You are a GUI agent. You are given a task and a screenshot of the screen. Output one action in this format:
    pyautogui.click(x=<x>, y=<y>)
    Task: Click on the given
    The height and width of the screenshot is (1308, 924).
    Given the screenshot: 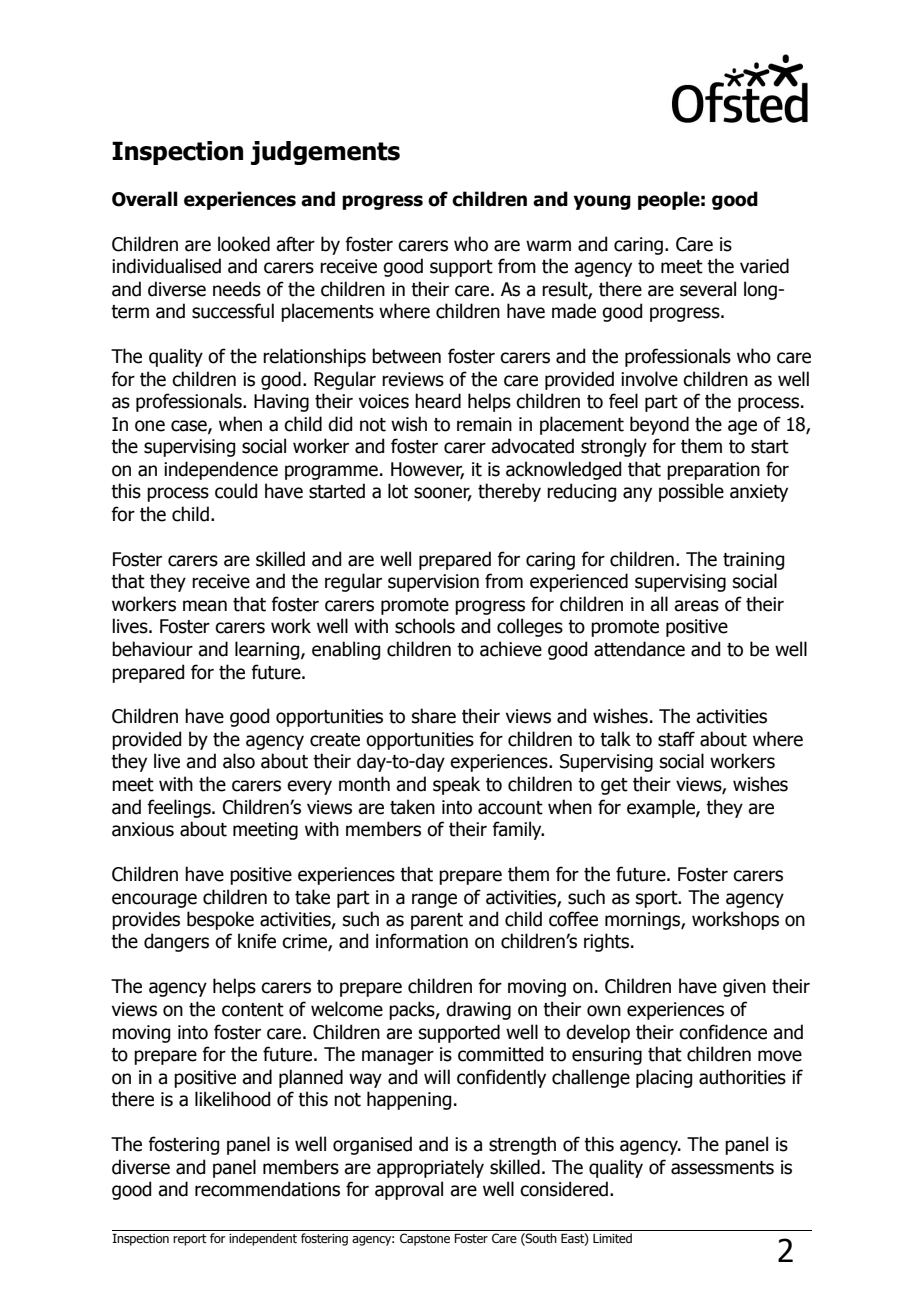 What is the action you would take?
    pyautogui.click(x=744, y=988)
